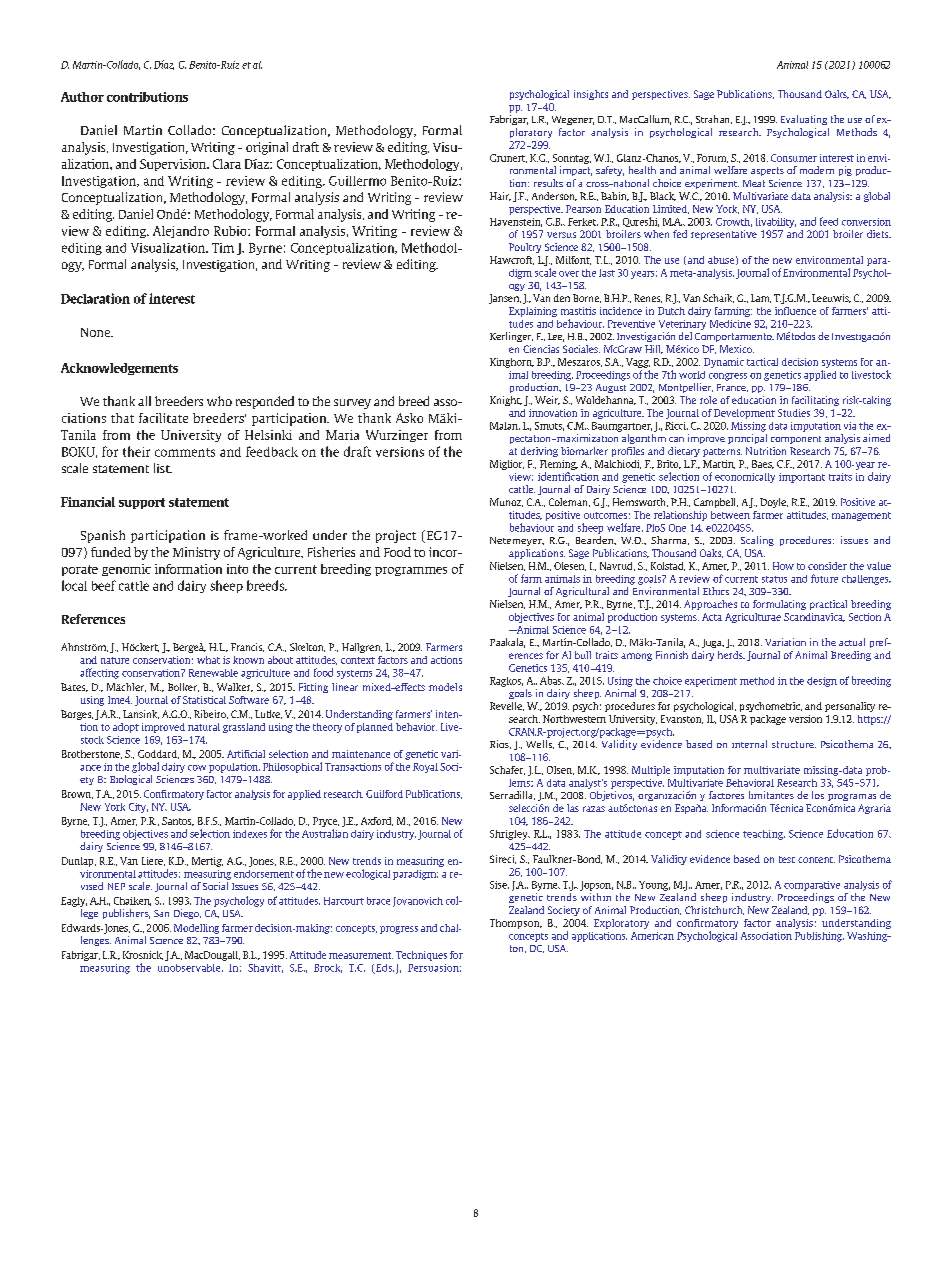  Describe the element at coordinates (506, 502) in the page. I see `Munoz` at that location.
